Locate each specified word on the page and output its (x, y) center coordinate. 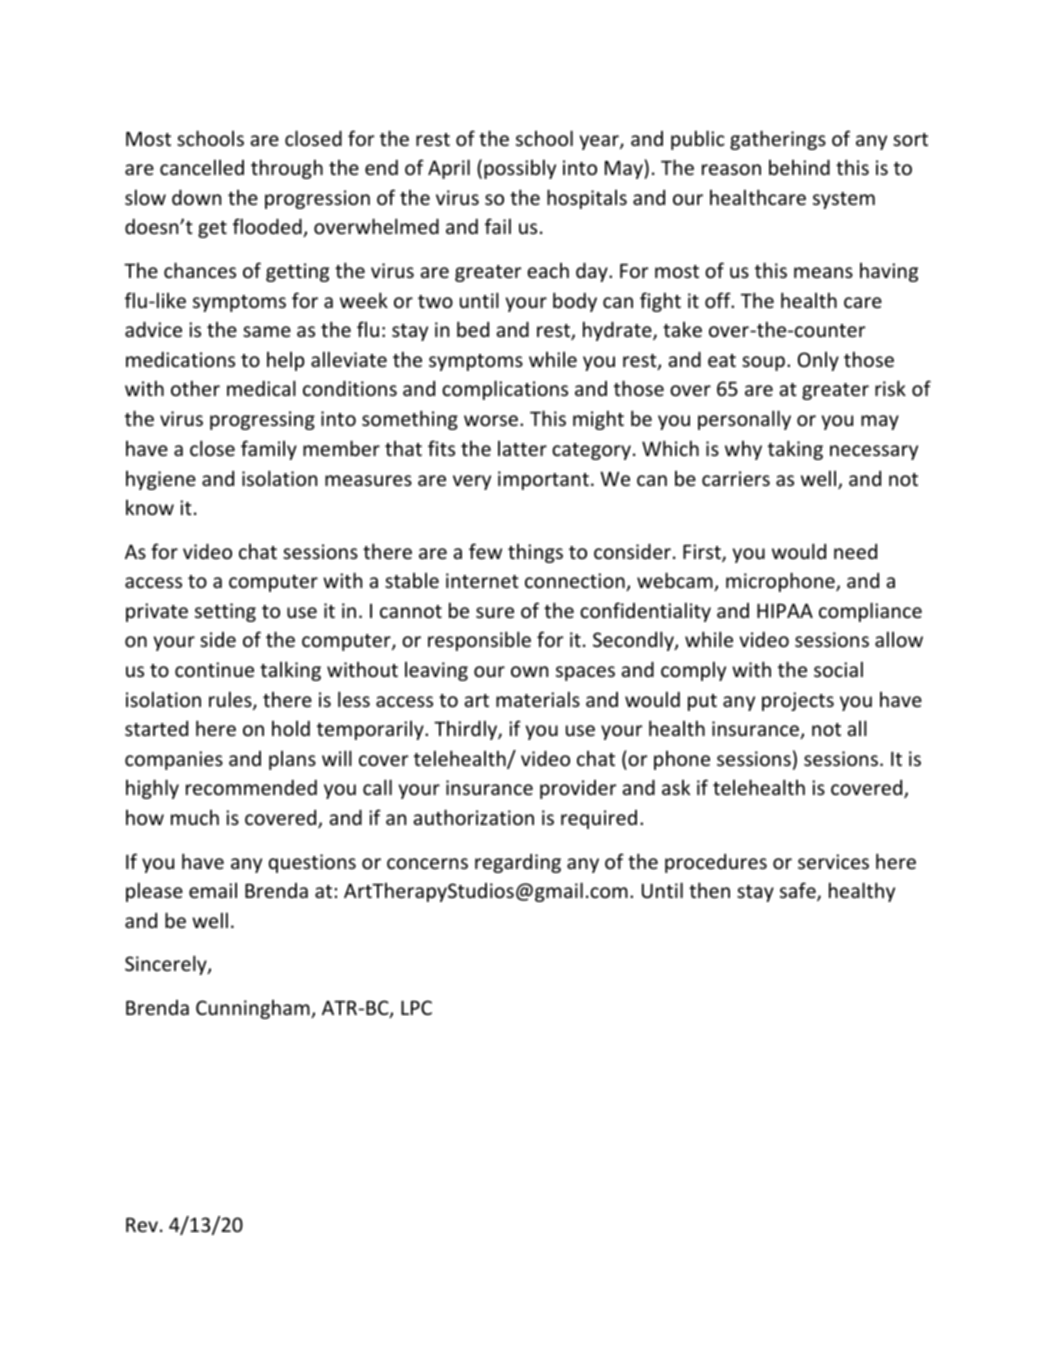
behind (799, 167)
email (213, 890)
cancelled (202, 167)
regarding (518, 863)
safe (799, 891)
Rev (142, 1225)
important (543, 480)
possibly (520, 169)
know (150, 507)
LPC (416, 1007)
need (855, 551)
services (833, 861)
